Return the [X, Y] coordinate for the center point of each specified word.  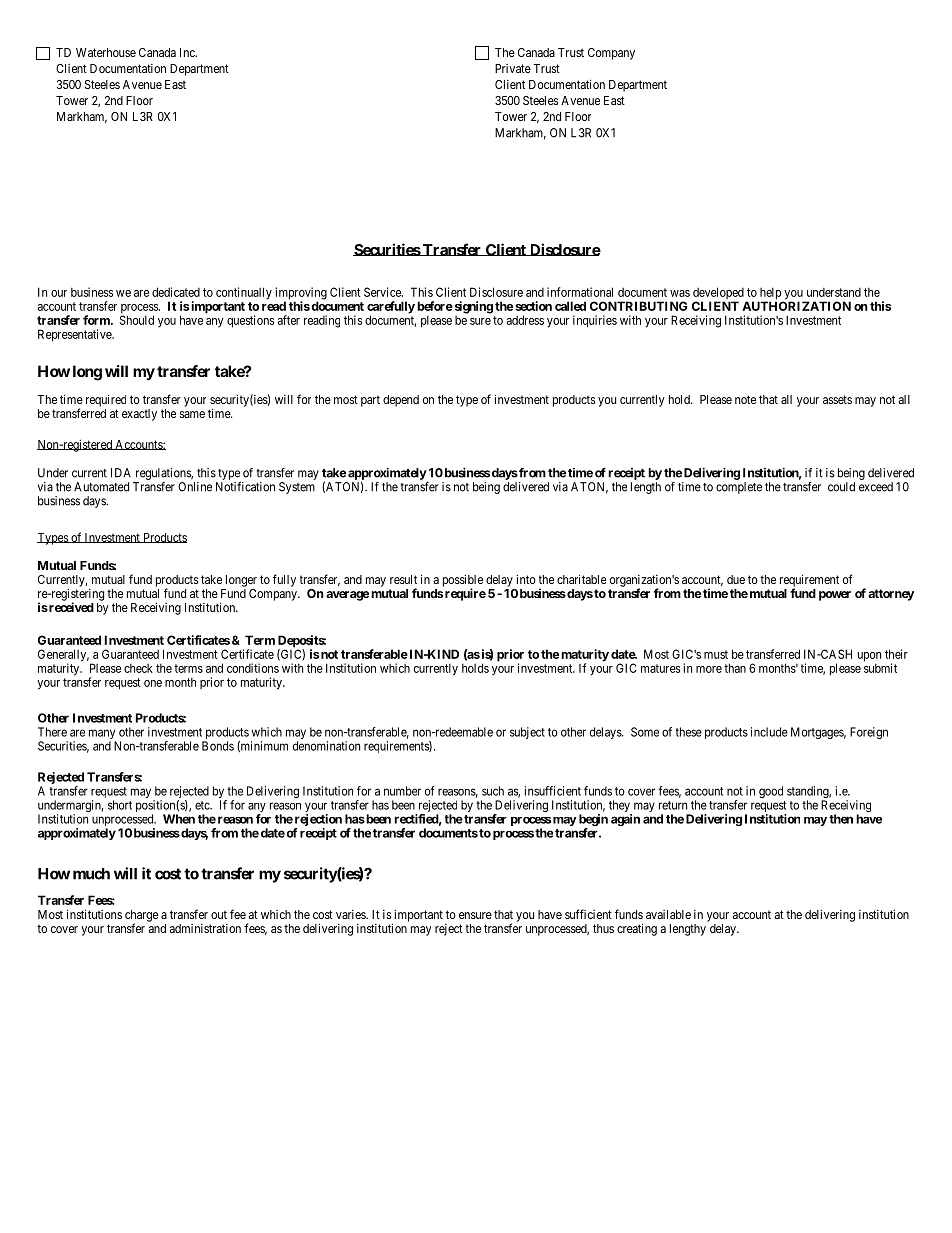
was [680, 293]
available [668, 914]
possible [463, 581]
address [525, 320]
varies [351, 914]
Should [137, 320]
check [138, 668]
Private [513, 68]
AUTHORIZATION [796, 306]
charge [141, 917]
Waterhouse [106, 52]
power [835, 596]
